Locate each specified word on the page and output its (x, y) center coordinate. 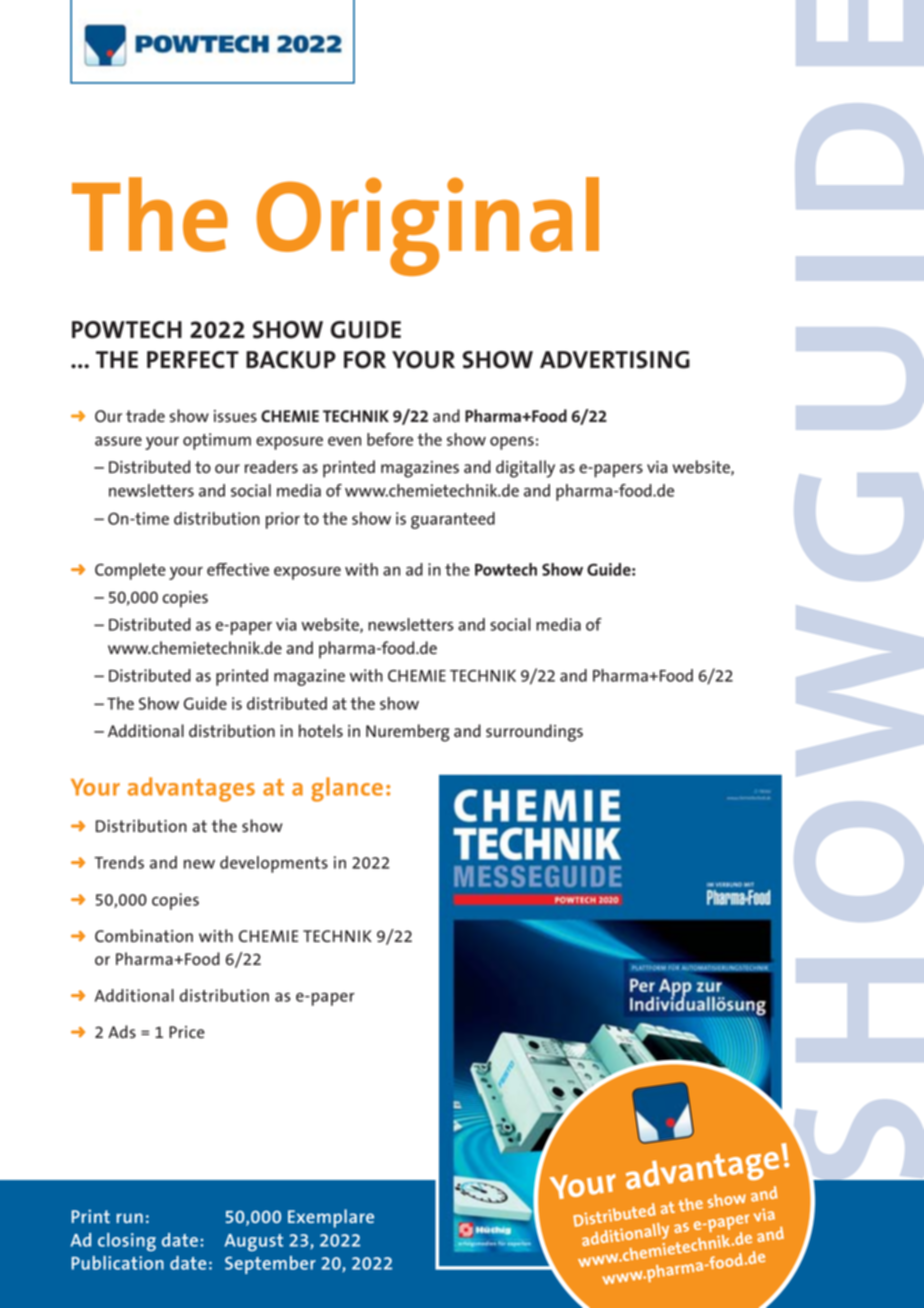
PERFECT (193, 360)
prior (283, 520)
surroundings (534, 733)
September (270, 1265)
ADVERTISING (615, 360)
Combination (144, 935)
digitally (525, 469)
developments (274, 864)
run (130, 1218)
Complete (130, 571)
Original (428, 226)
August (253, 1242)
